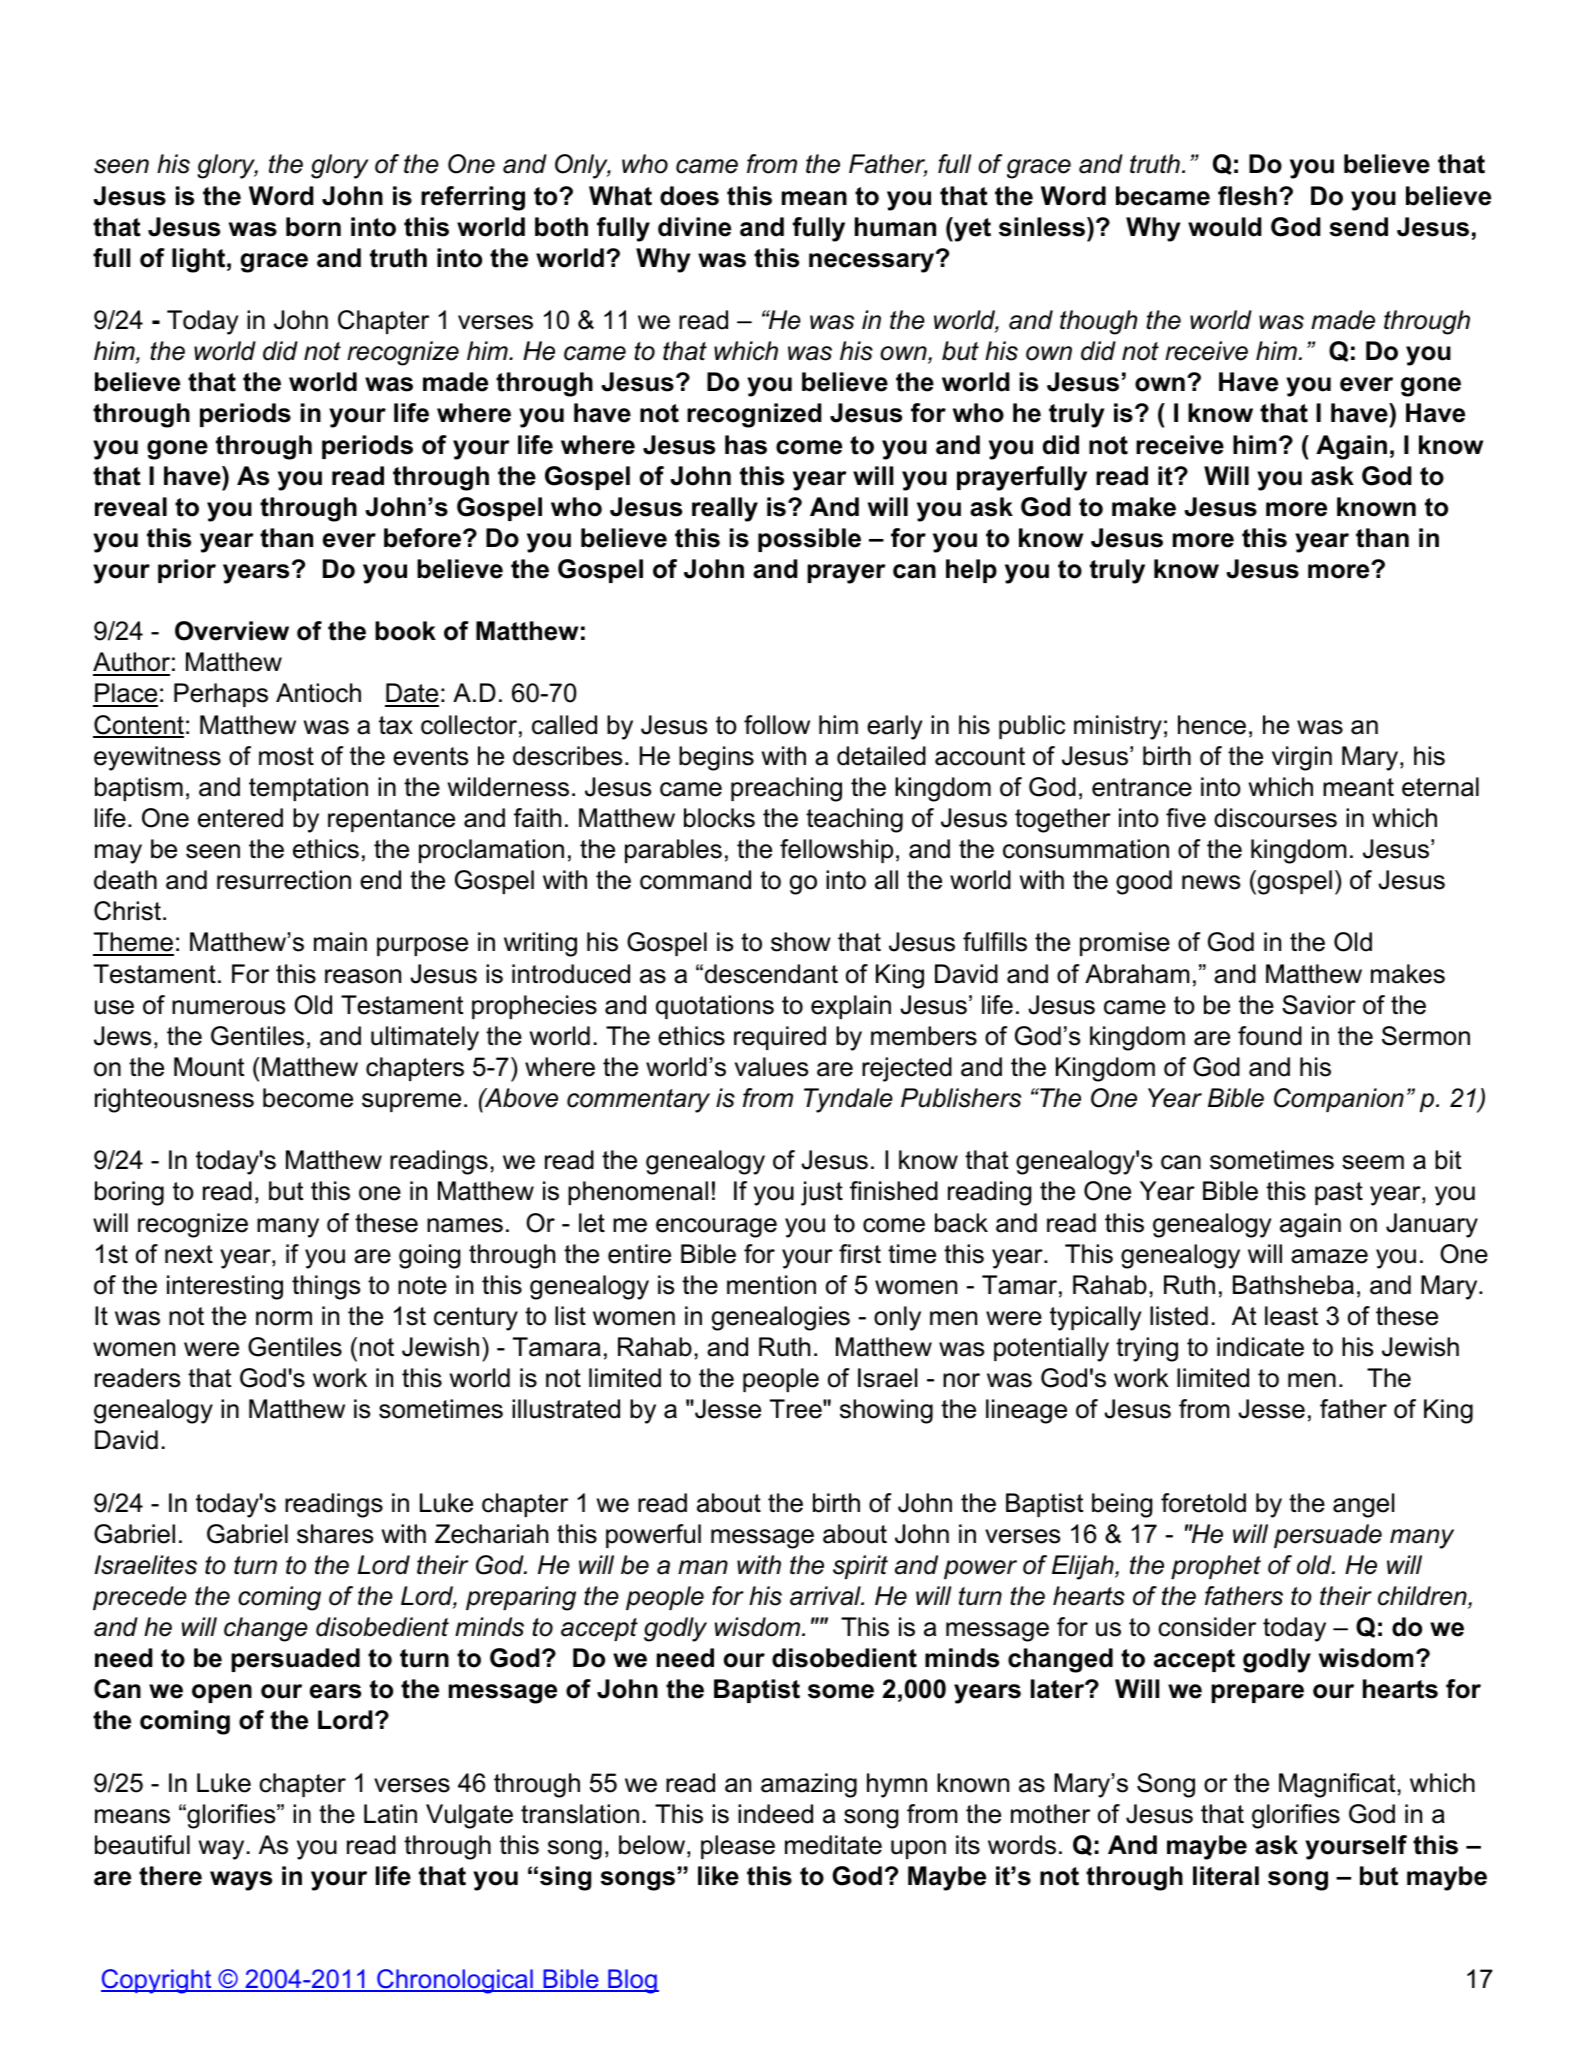 The width and height of the document is (1587, 2054). I want to click on resurrection, so click(284, 880).
